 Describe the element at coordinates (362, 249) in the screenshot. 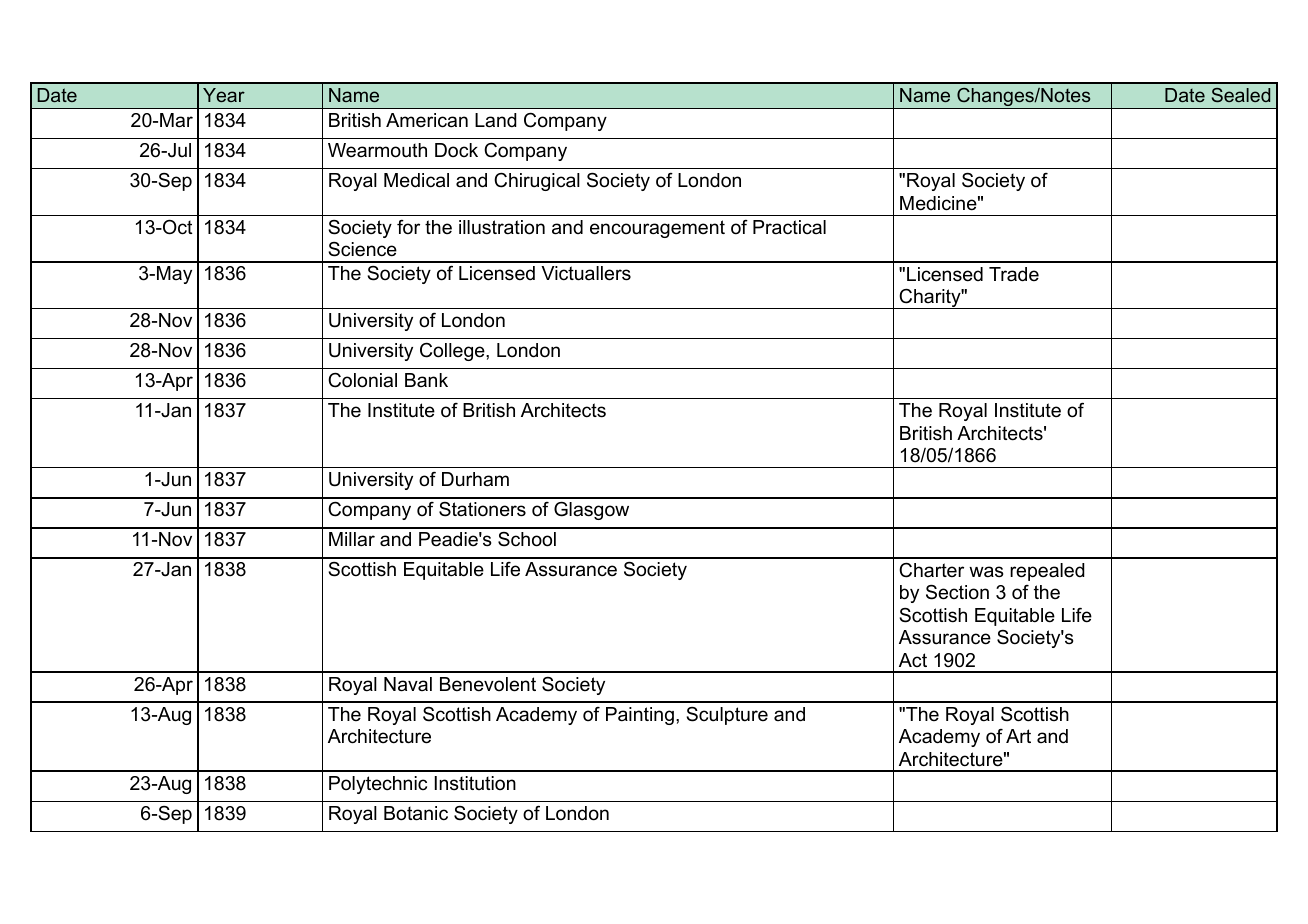

I see `Science` at that location.
